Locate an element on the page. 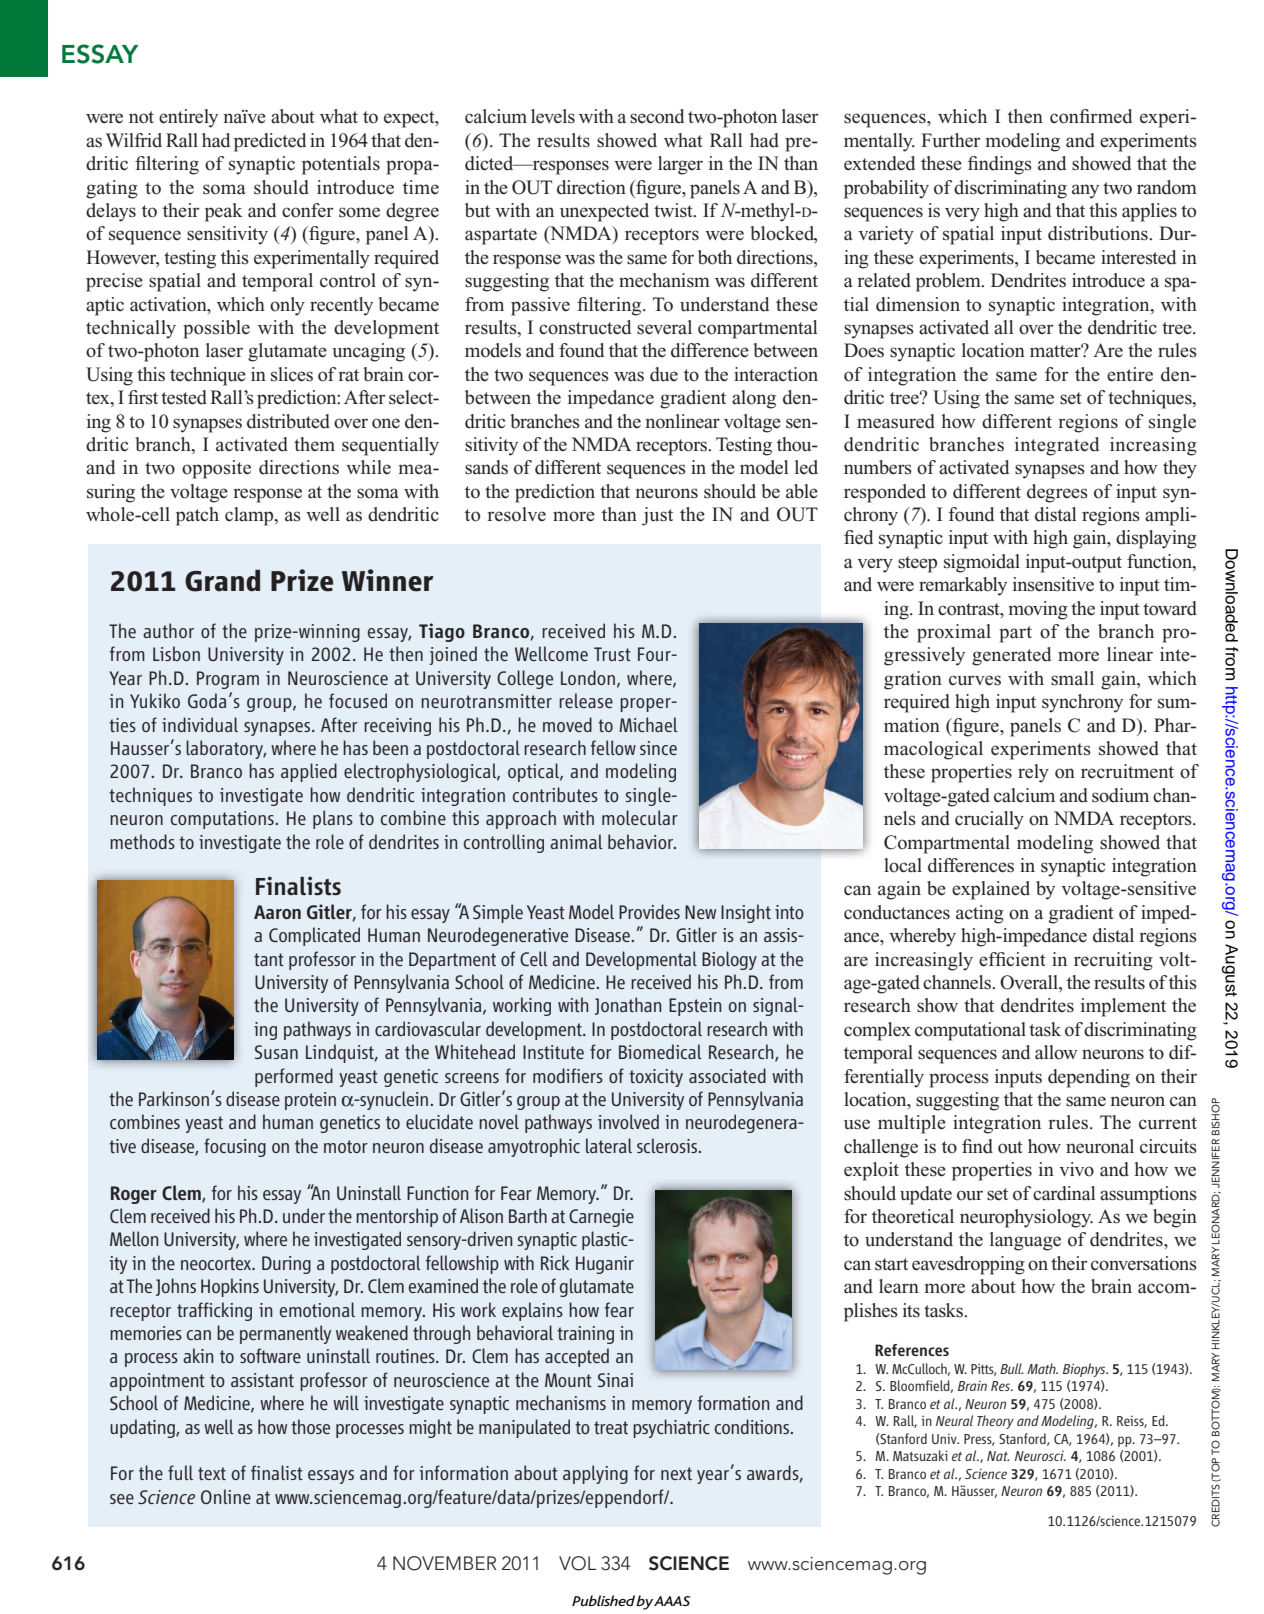  moving is located at coordinates (1038, 610).
